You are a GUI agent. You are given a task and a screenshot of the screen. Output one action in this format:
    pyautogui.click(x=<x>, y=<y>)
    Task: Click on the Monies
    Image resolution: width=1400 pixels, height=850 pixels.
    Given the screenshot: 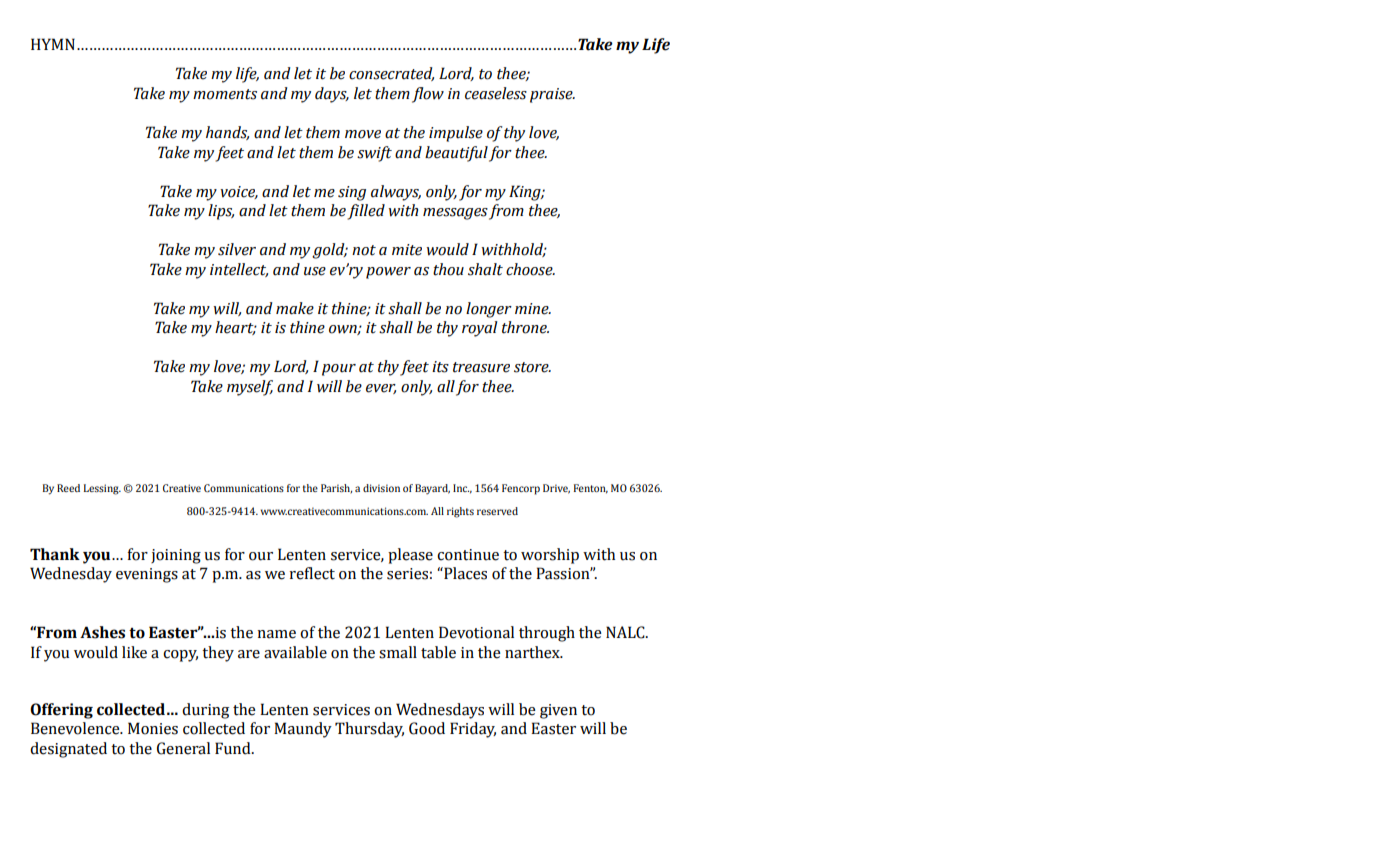 What is the action you would take?
    pyautogui.click(x=153, y=728)
